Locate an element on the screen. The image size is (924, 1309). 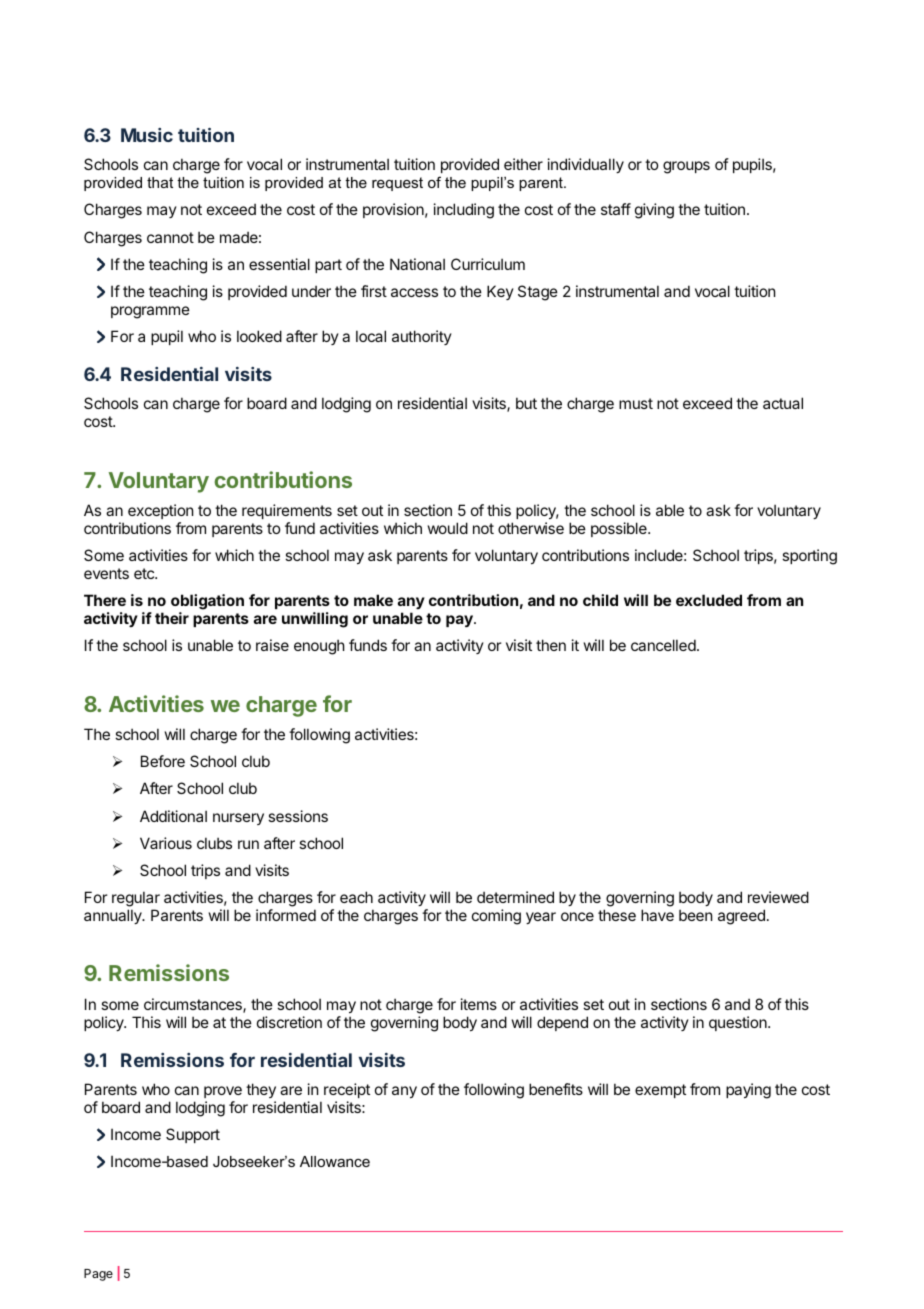
excluded is located at coordinates (709, 600).
